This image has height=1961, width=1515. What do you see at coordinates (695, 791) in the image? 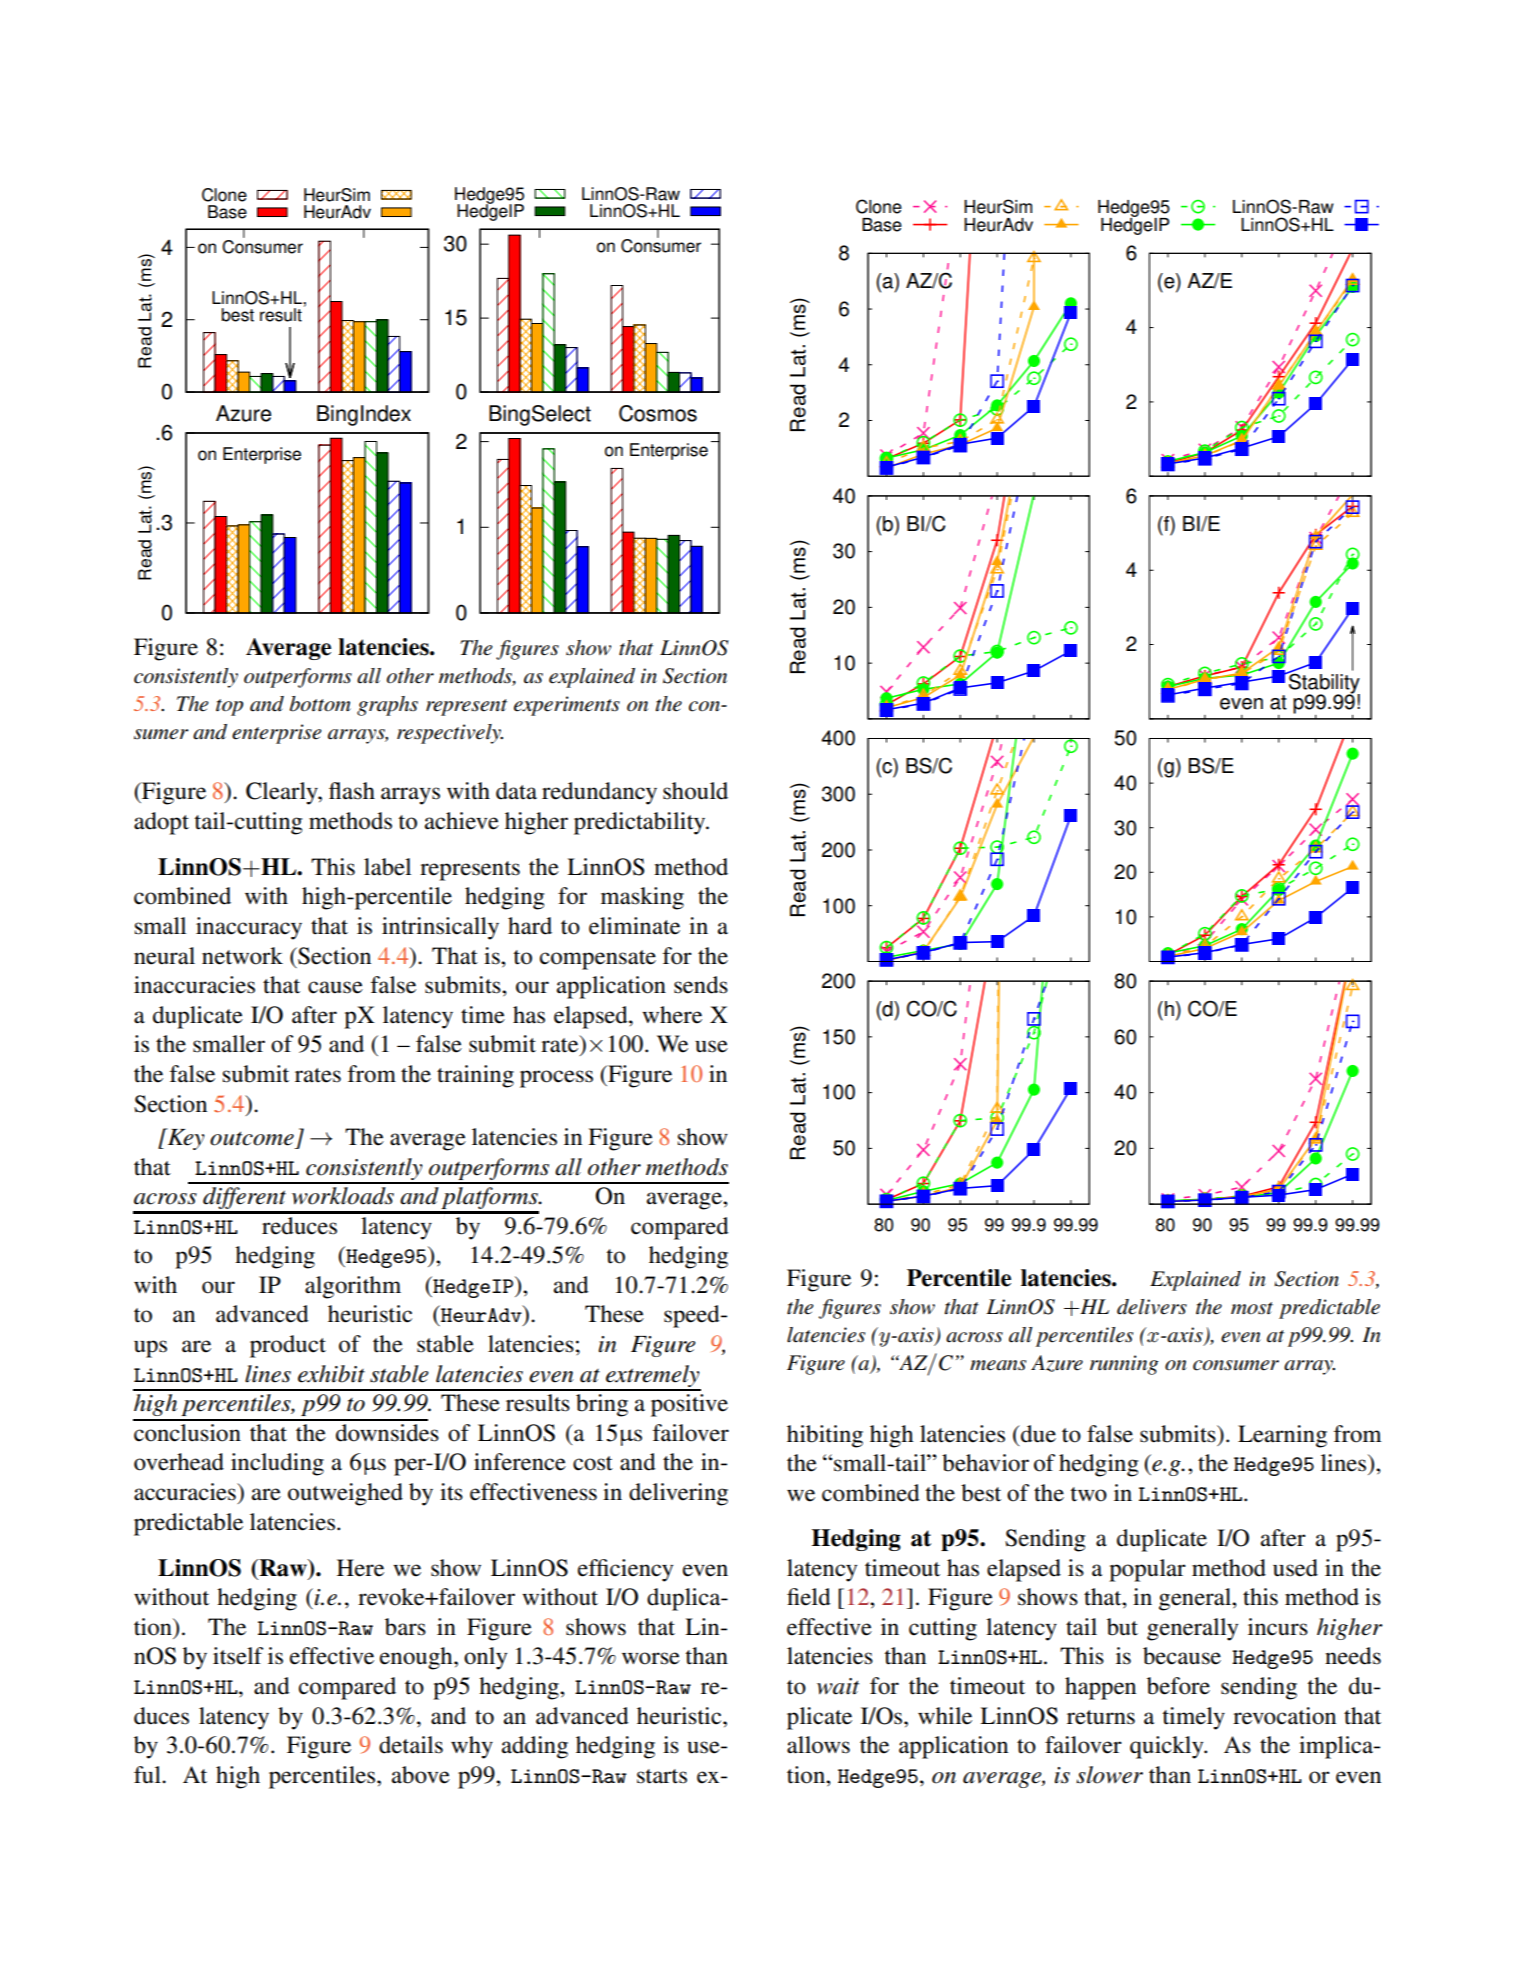
I see `should` at bounding box center [695, 791].
